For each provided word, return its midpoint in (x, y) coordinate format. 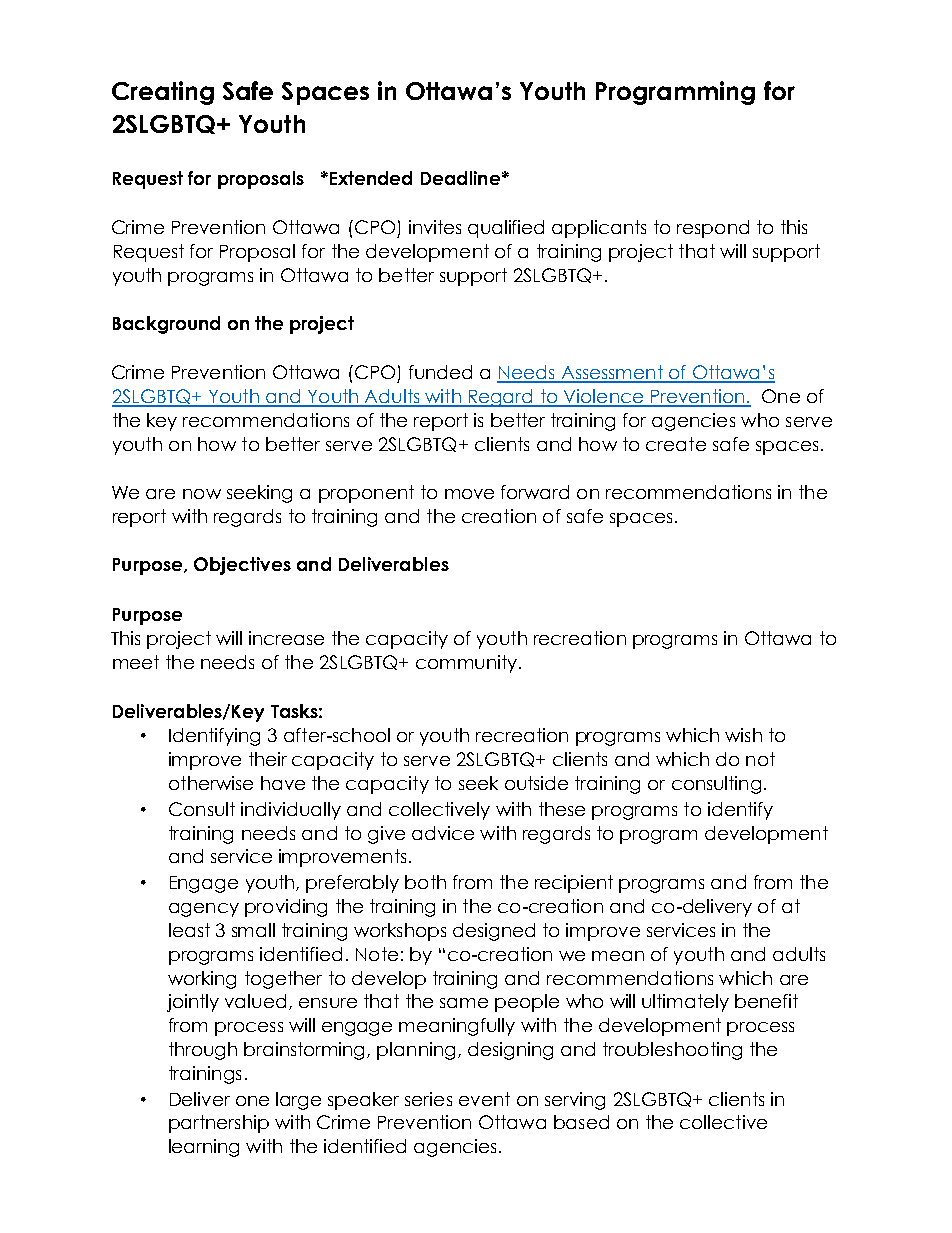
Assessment (612, 373)
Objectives (242, 566)
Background (166, 325)
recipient (574, 884)
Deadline (460, 178)
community (466, 664)
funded (440, 372)
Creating (163, 93)
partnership (219, 1124)
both (425, 882)
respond (713, 229)
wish (743, 735)
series (428, 1099)
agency (204, 910)
